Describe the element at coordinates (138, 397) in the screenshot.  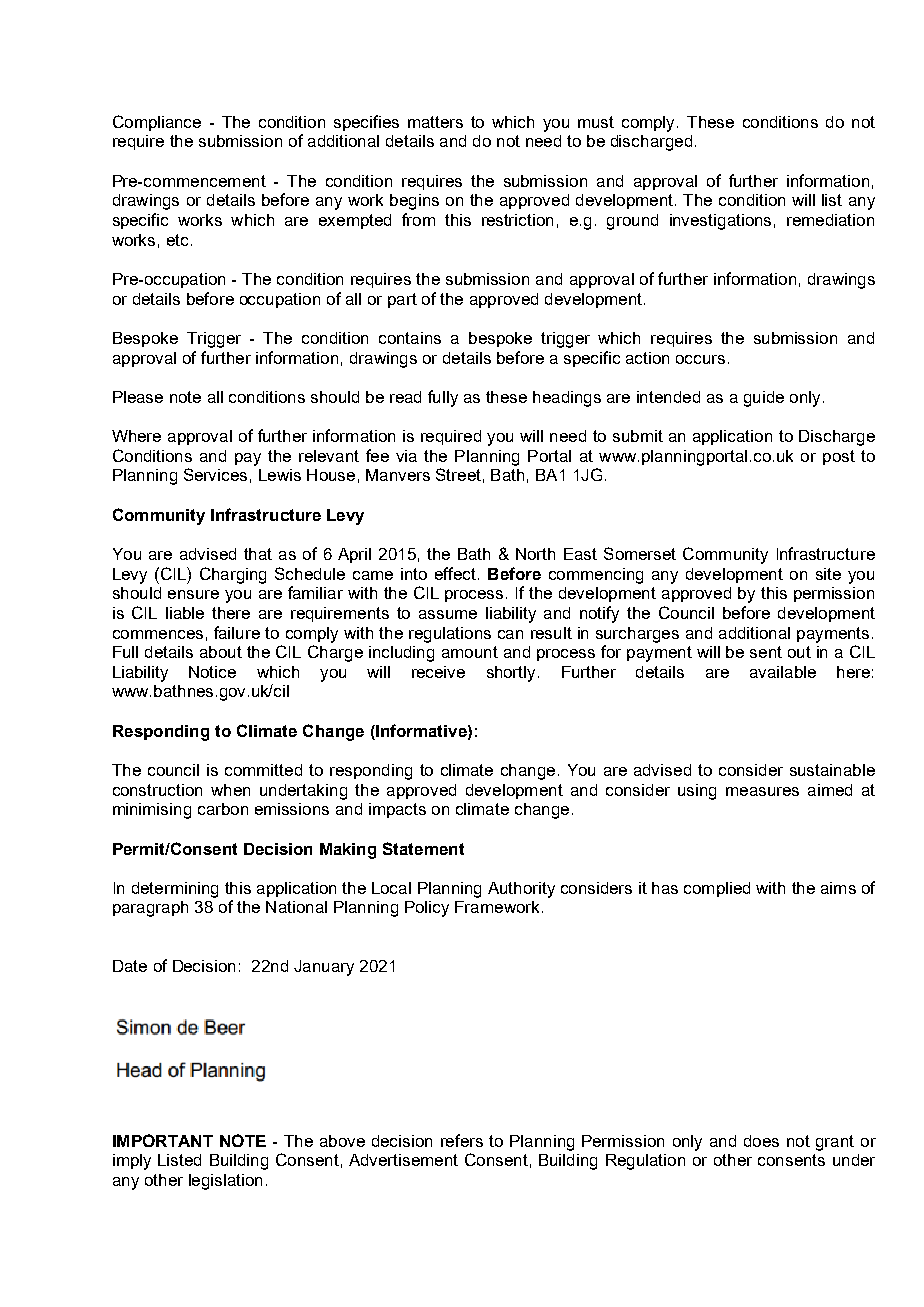
I see `Please` at that location.
